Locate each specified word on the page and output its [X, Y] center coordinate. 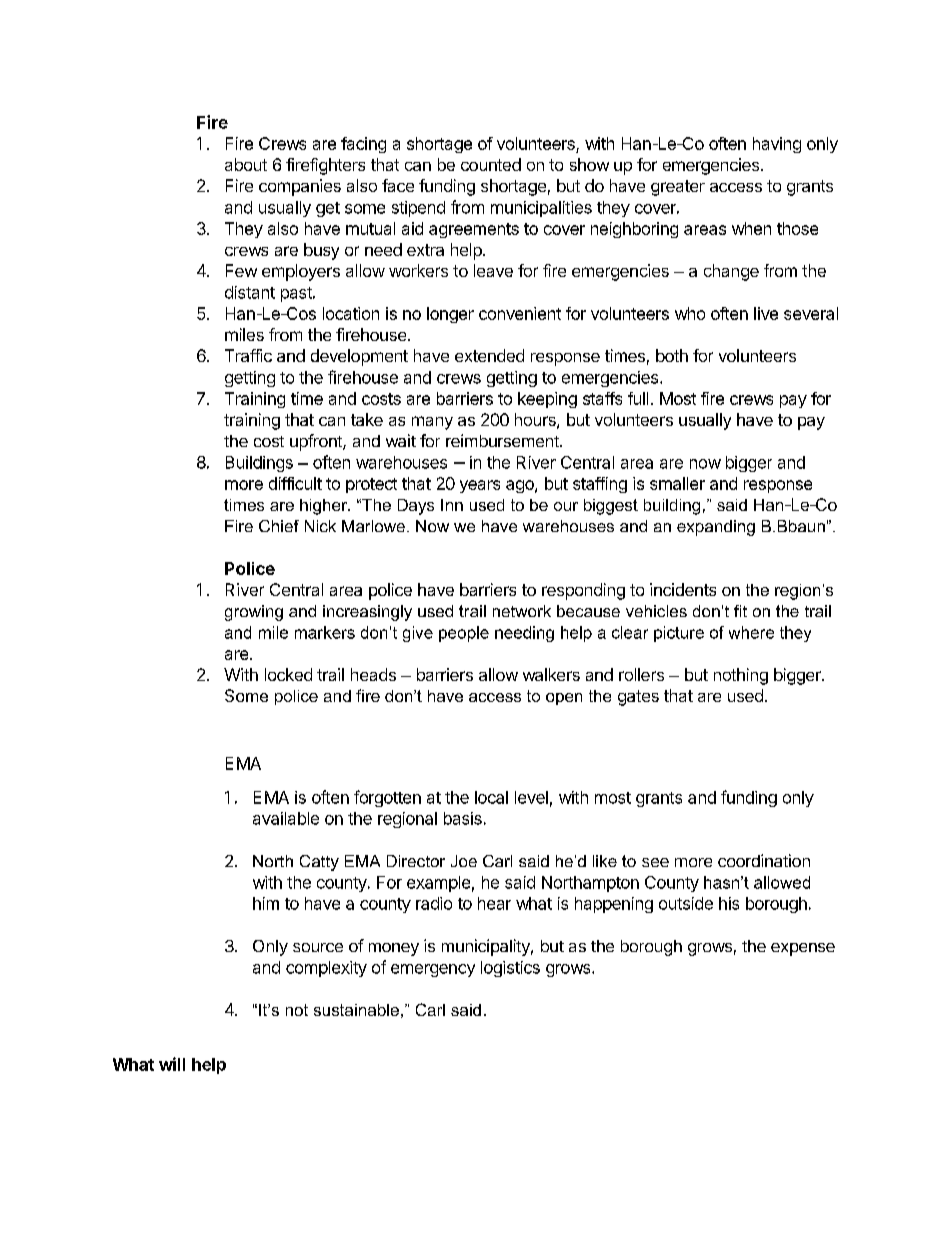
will [172, 1064]
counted [491, 164]
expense [803, 949]
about [246, 164]
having [777, 145]
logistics [510, 969]
